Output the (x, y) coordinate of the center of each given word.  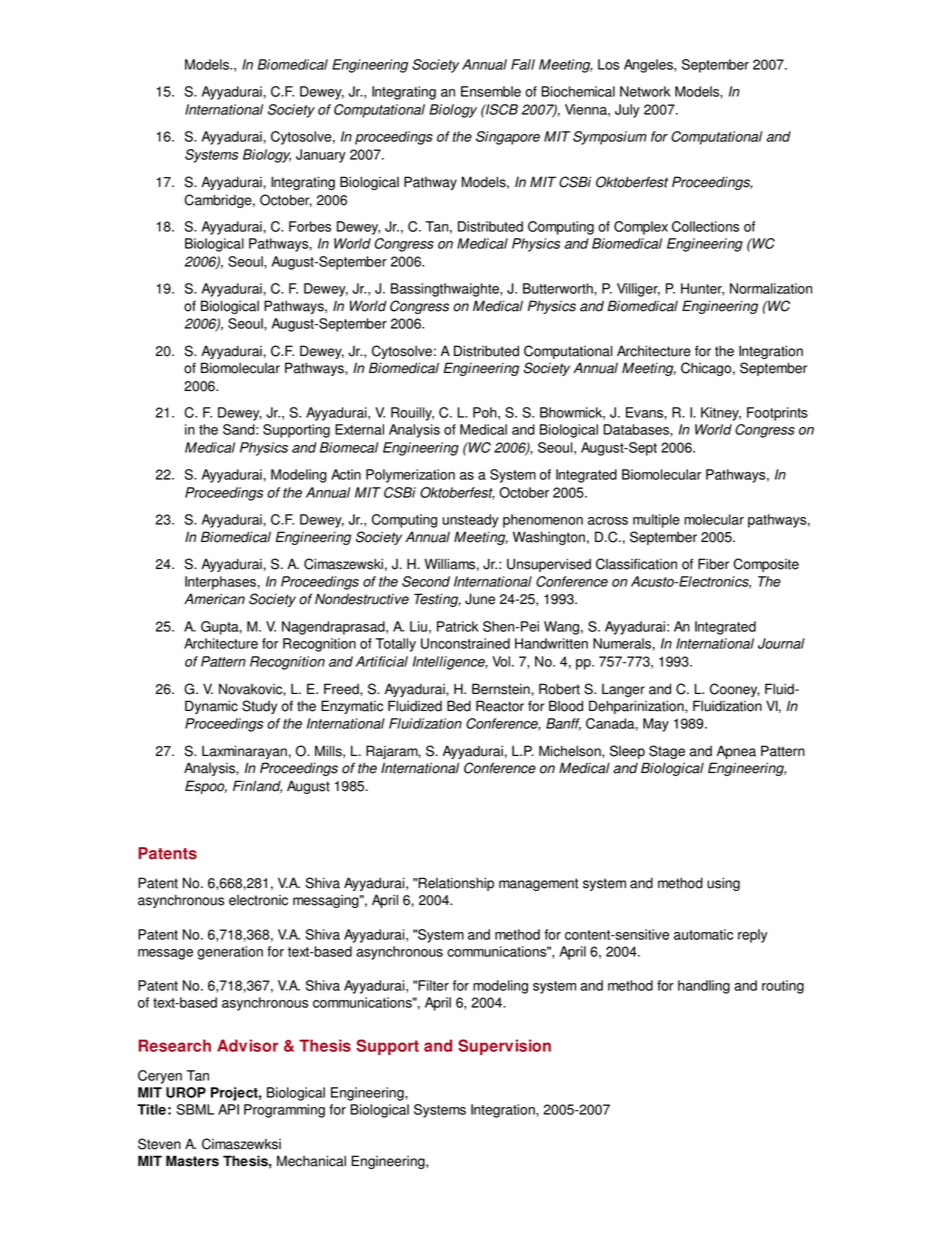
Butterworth (559, 288)
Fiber (713, 564)
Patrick (458, 626)
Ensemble (491, 91)
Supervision (504, 1047)
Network (645, 91)
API (228, 1109)
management (538, 884)
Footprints (777, 414)
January (321, 156)
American (214, 599)
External (359, 429)
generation (230, 953)
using (723, 884)
